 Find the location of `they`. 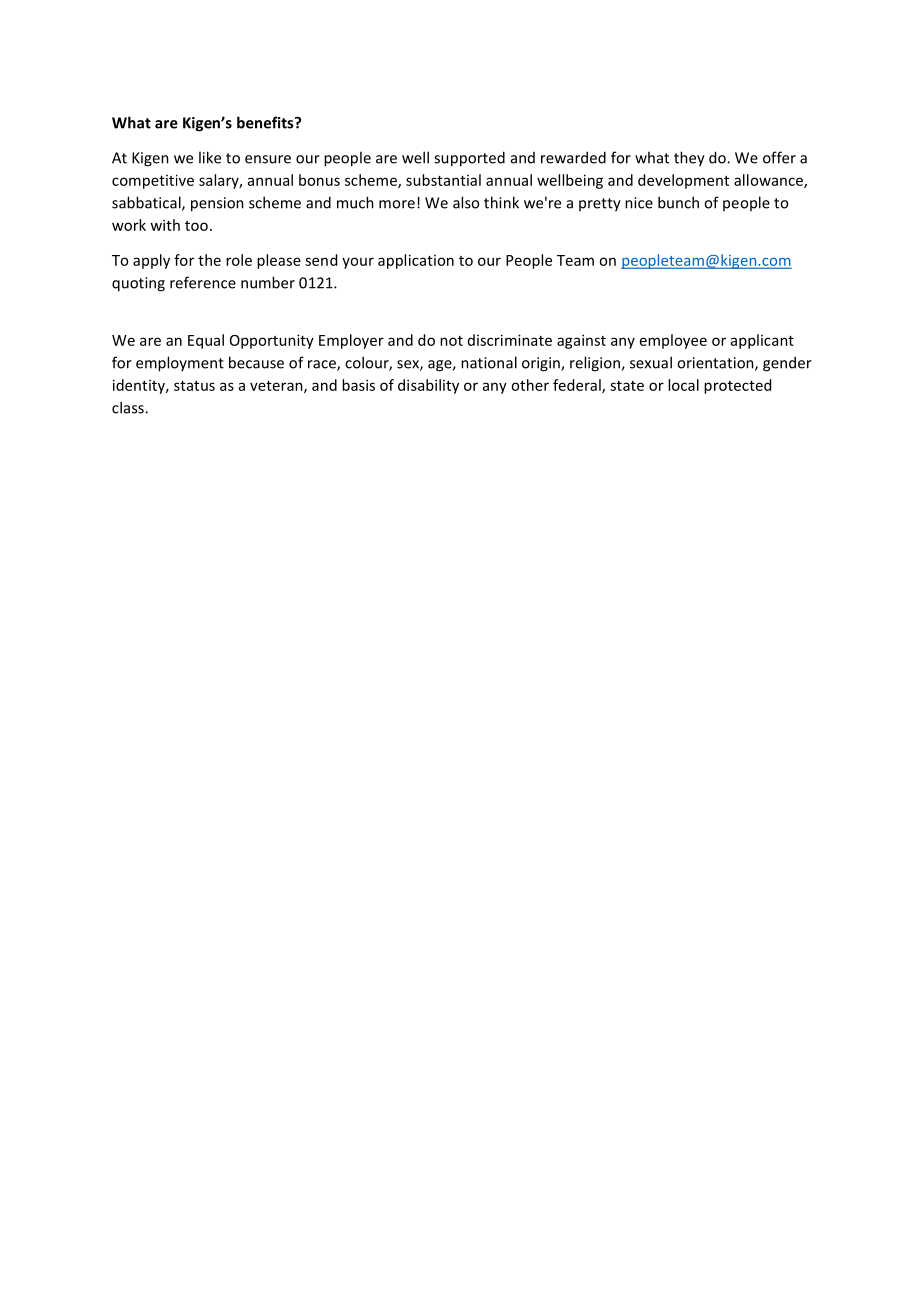

they is located at coordinates (689, 159).
